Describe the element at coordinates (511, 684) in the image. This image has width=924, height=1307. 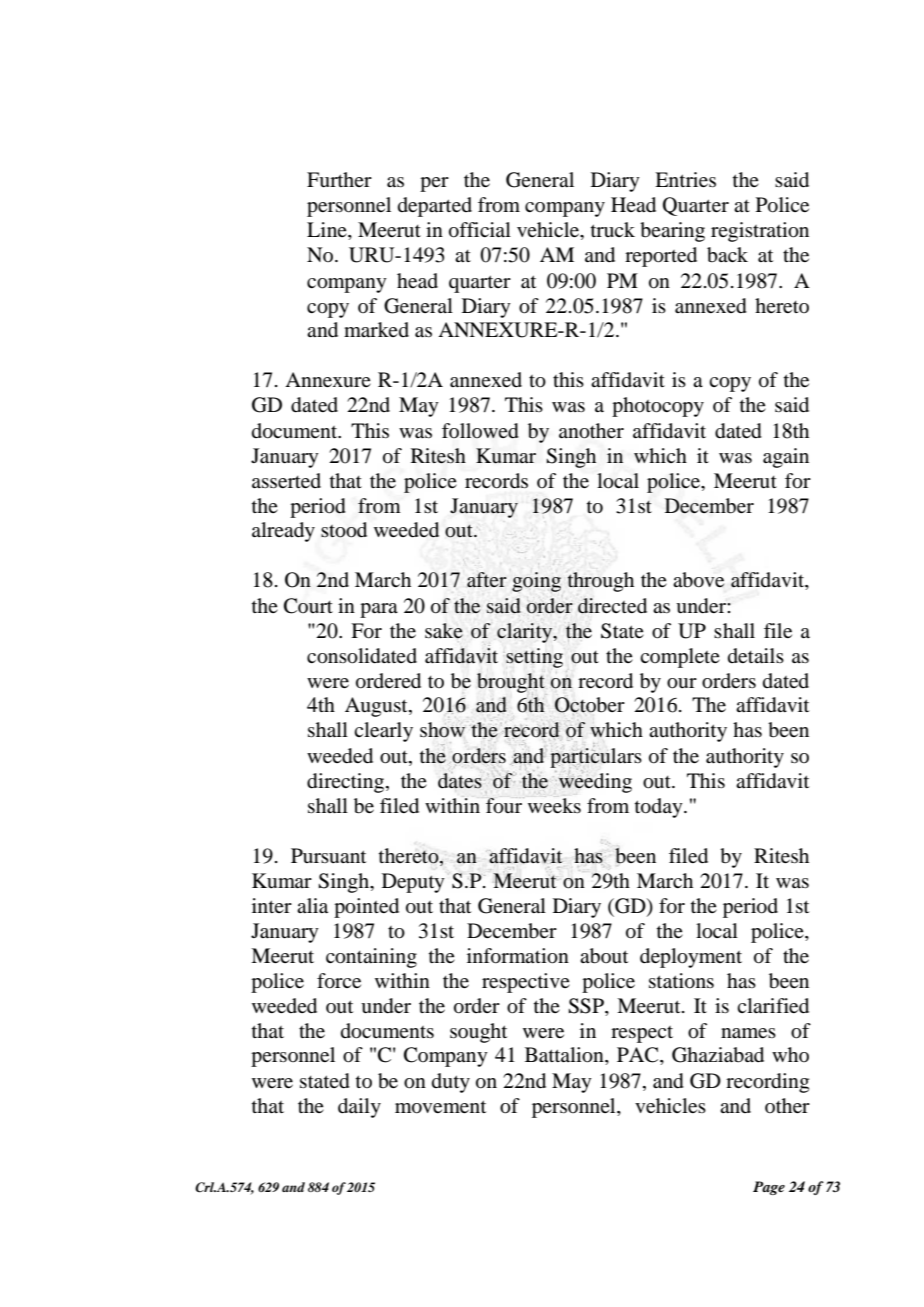
I see `brought` at that location.
